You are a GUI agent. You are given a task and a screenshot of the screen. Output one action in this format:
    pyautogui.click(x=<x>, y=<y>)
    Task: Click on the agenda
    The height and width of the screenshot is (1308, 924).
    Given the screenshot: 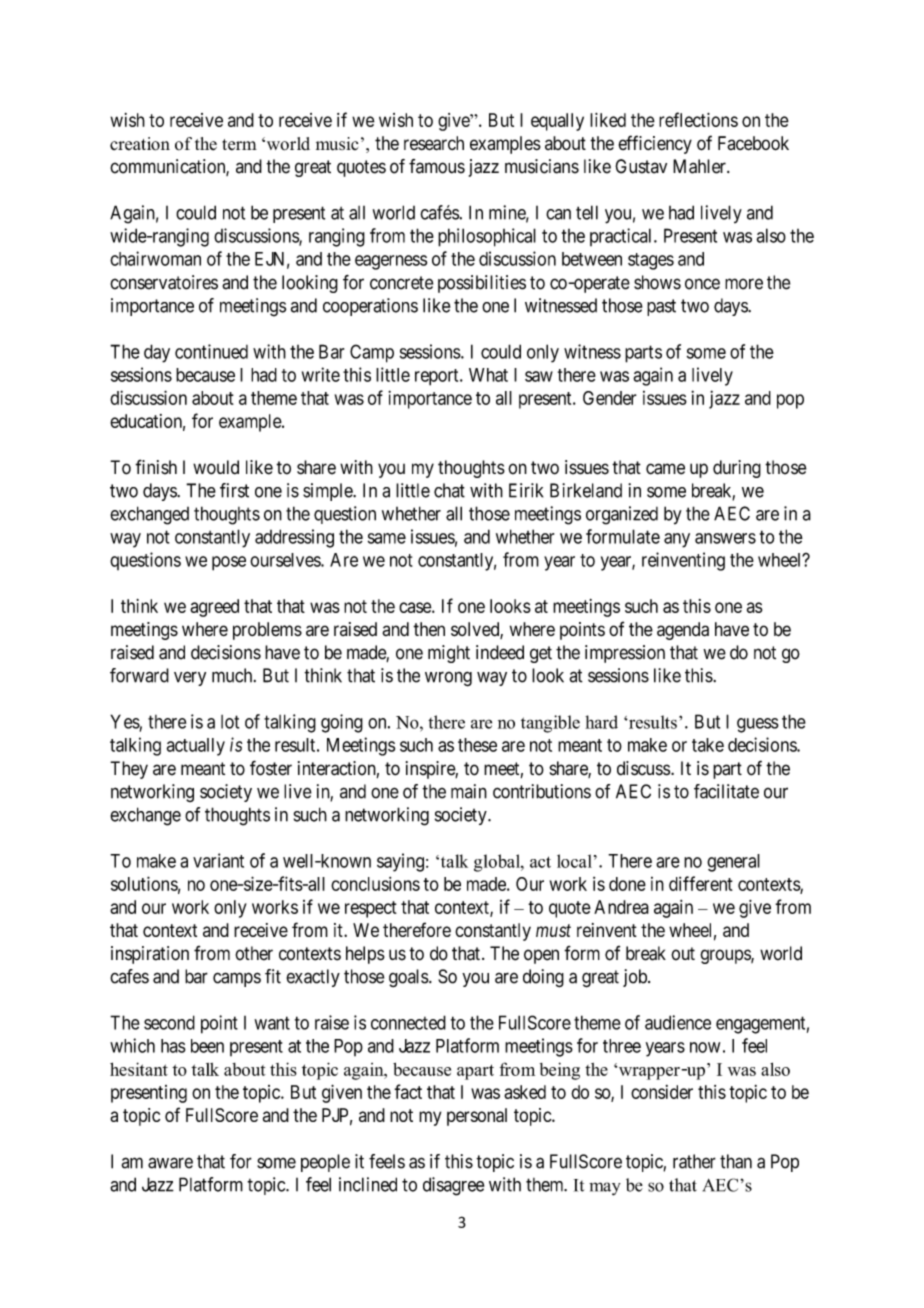 What is the action you would take?
    pyautogui.click(x=683, y=631)
